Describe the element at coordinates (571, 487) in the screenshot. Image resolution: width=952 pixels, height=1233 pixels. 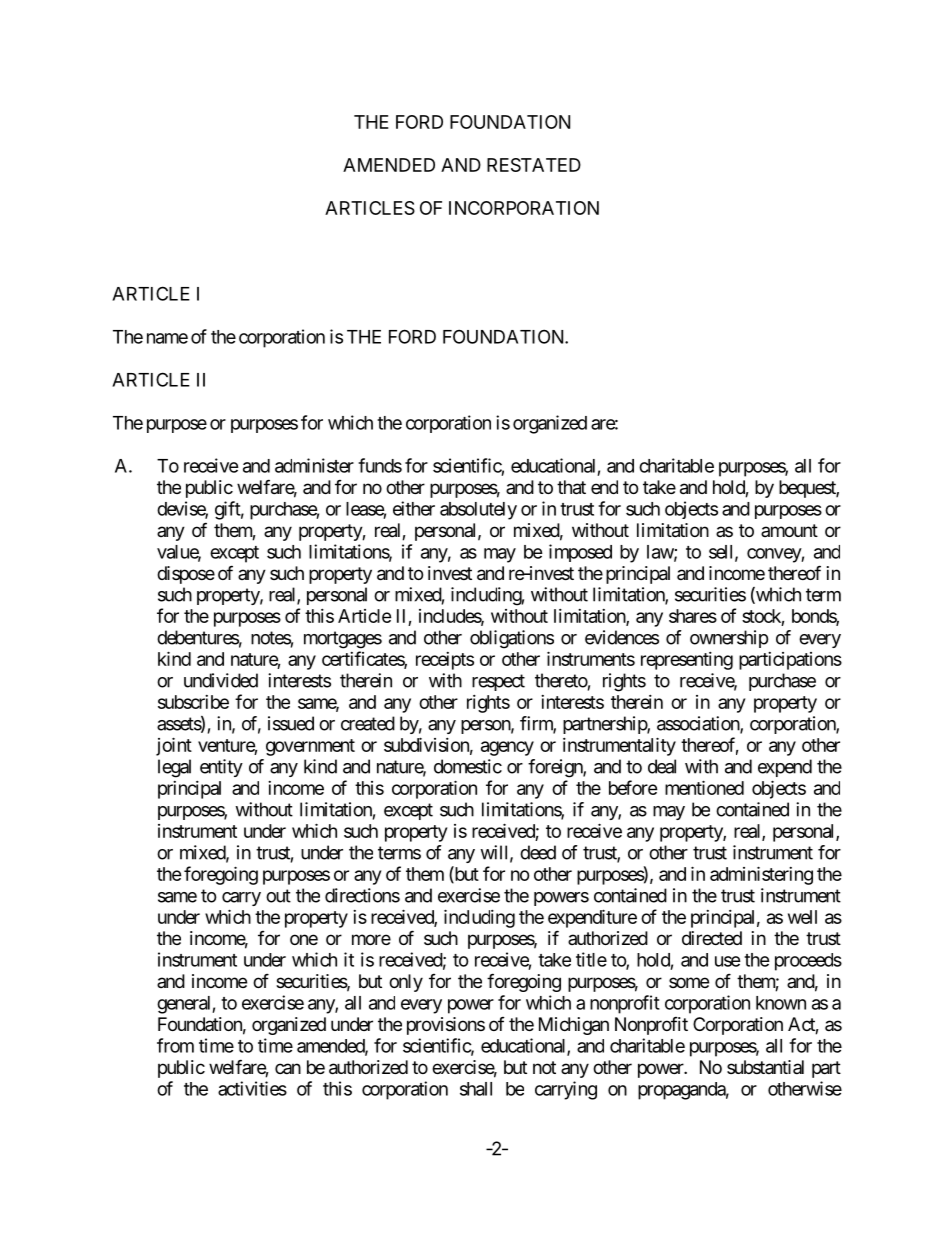
I see `that` at that location.
